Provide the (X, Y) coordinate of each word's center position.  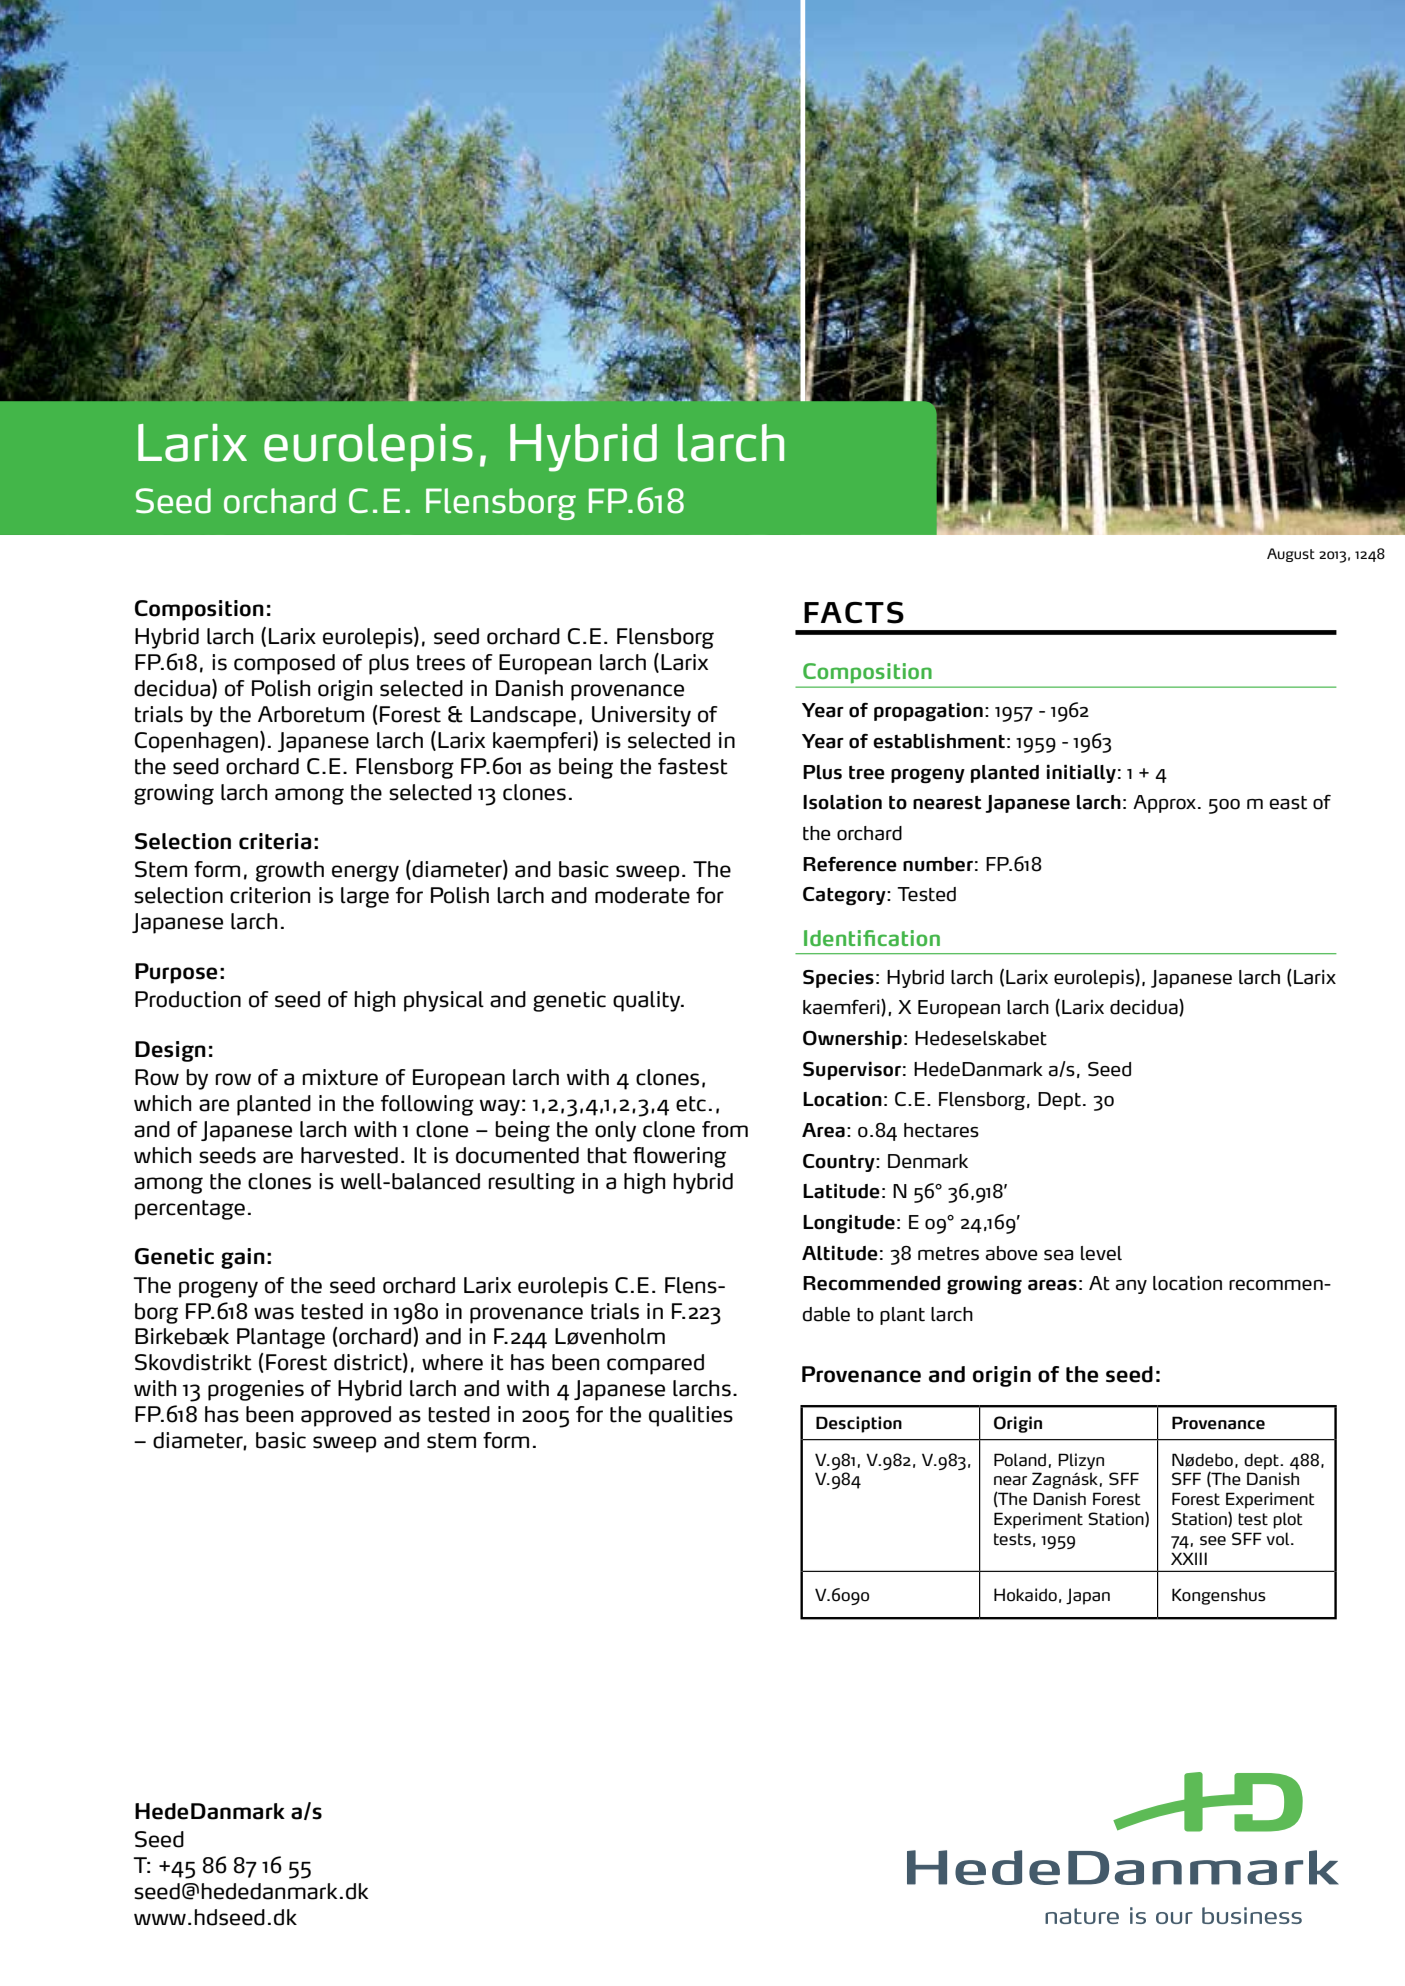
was (274, 1313)
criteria (275, 841)
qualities (691, 1416)
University (641, 716)
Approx (1164, 804)
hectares (941, 1130)
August (1291, 555)
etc (691, 1104)
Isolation (842, 802)
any (1131, 1287)
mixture (340, 1077)
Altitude (840, 1253)
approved (346, 1416)
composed (284, 664)
